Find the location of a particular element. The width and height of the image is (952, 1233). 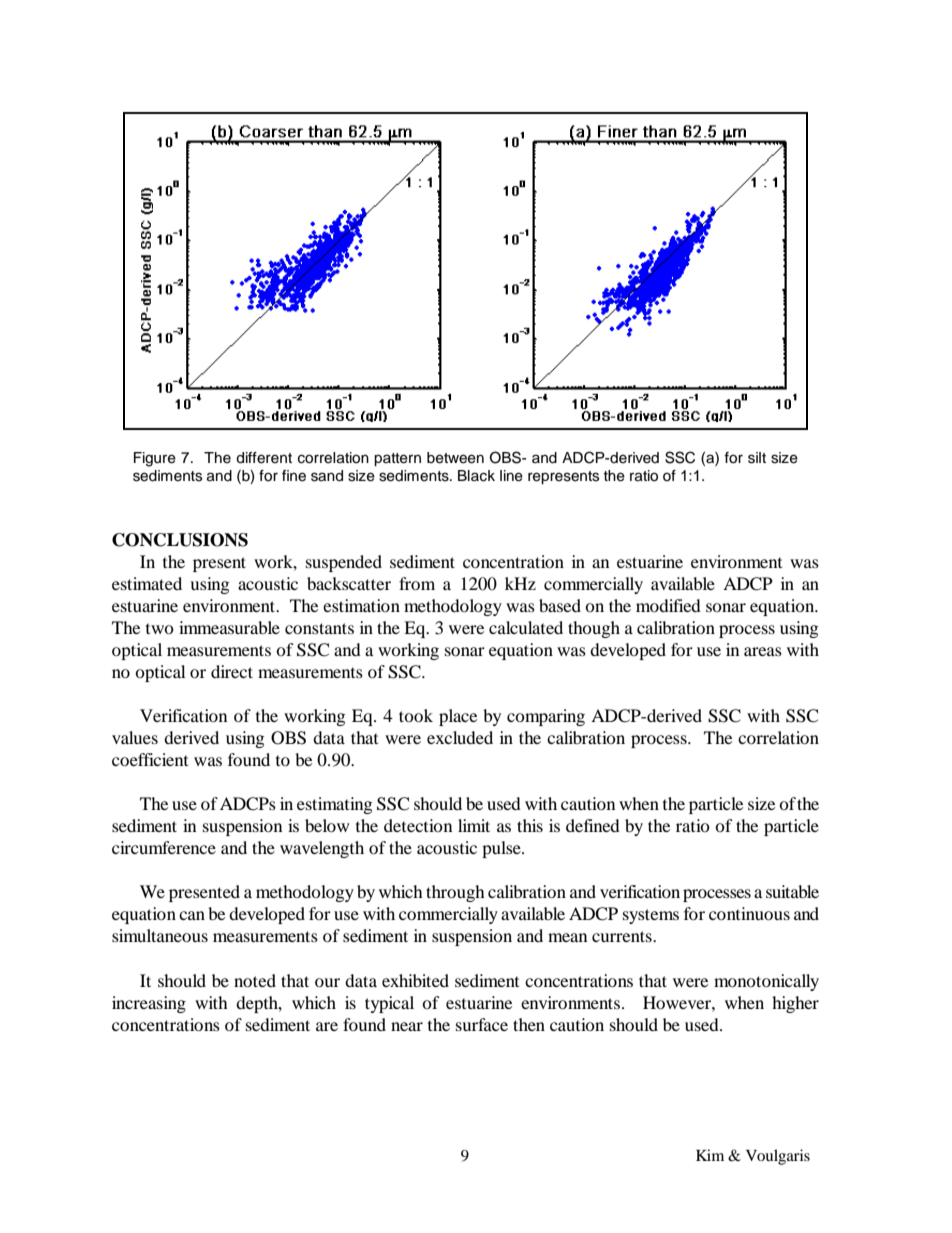

silt is located at coordinates (757, 458).
